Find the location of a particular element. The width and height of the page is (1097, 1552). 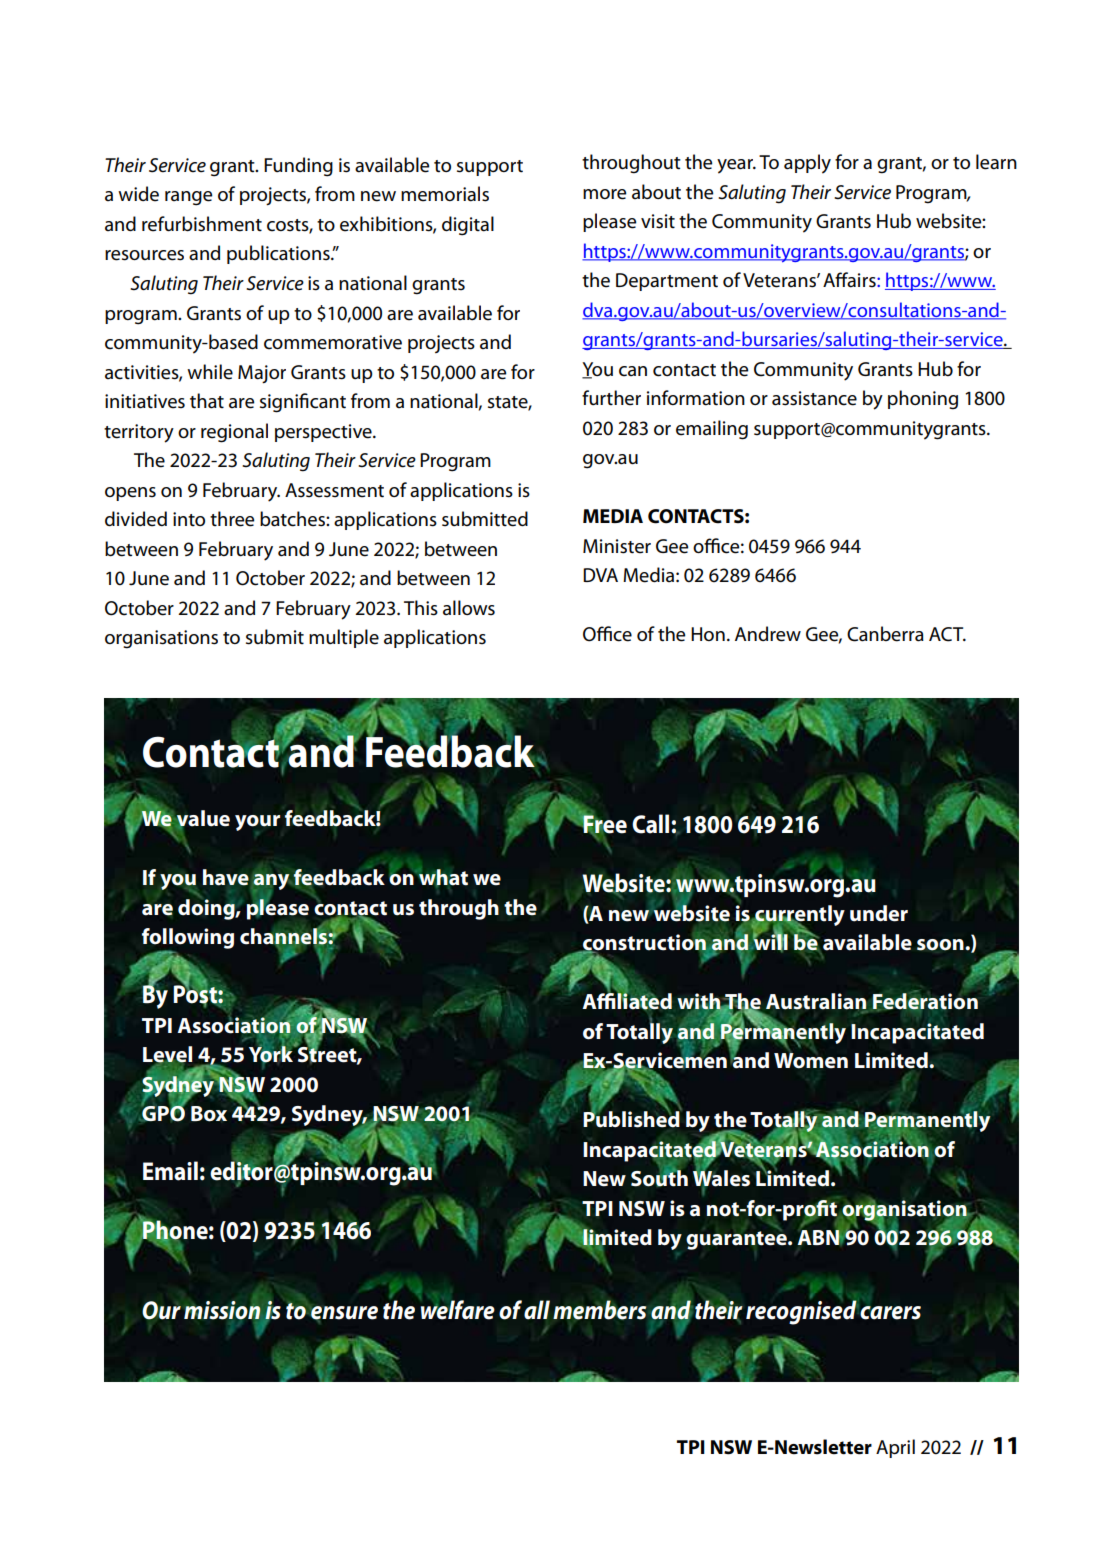

under is located at coordinates (879, 913).
